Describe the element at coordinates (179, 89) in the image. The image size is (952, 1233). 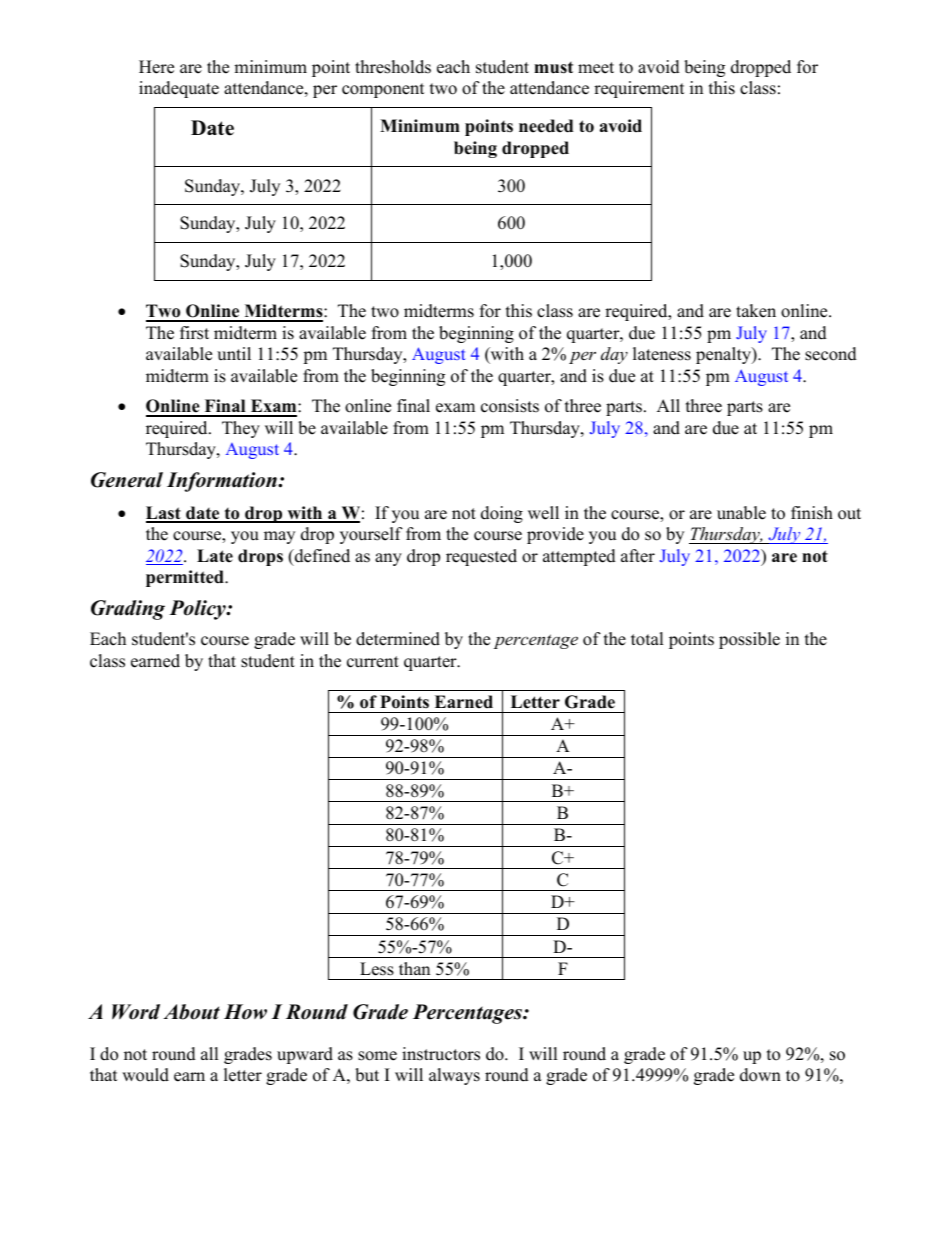
I see `inadequate` at that location.
